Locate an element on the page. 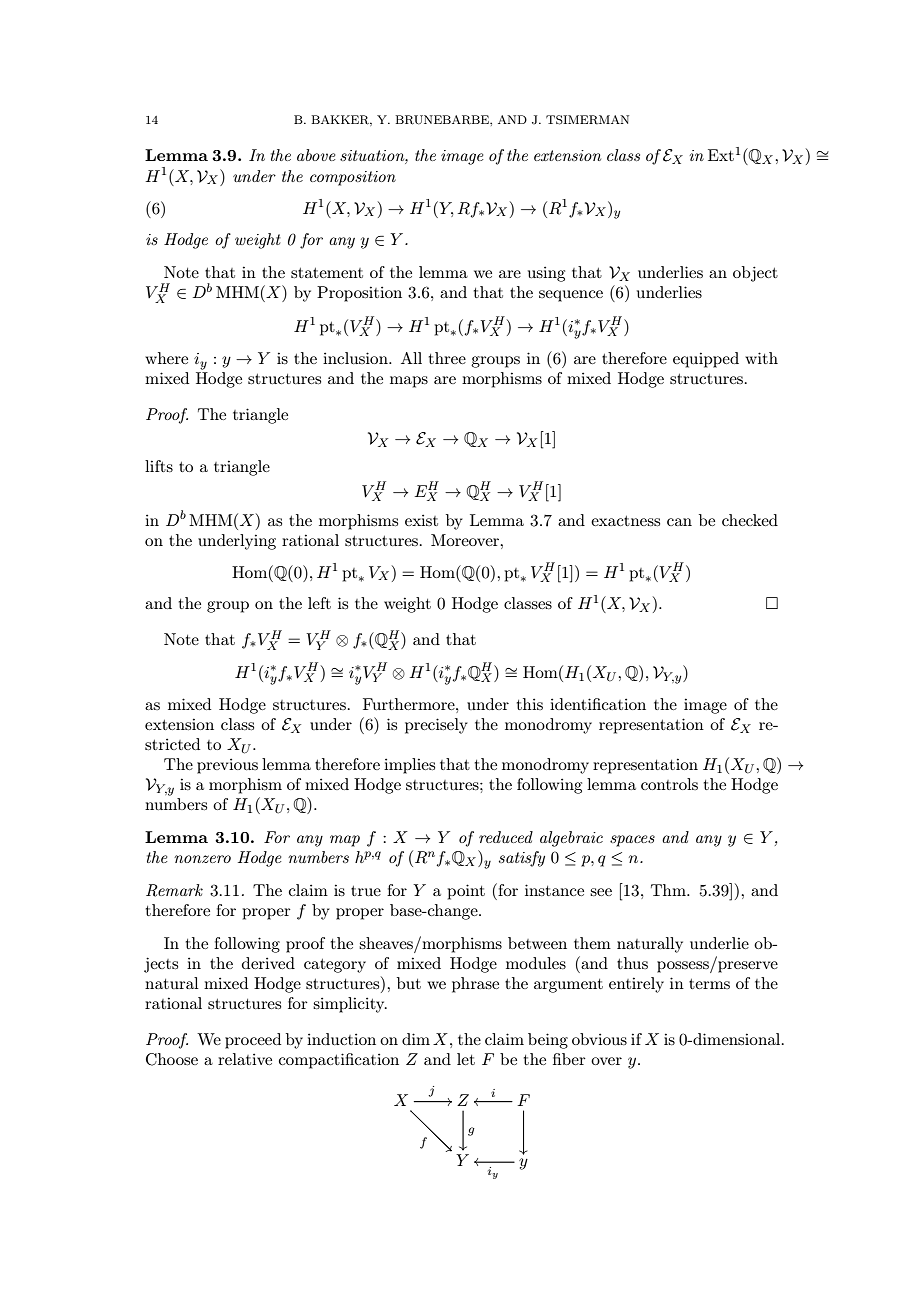  can is located at coordinates (679, 522).
